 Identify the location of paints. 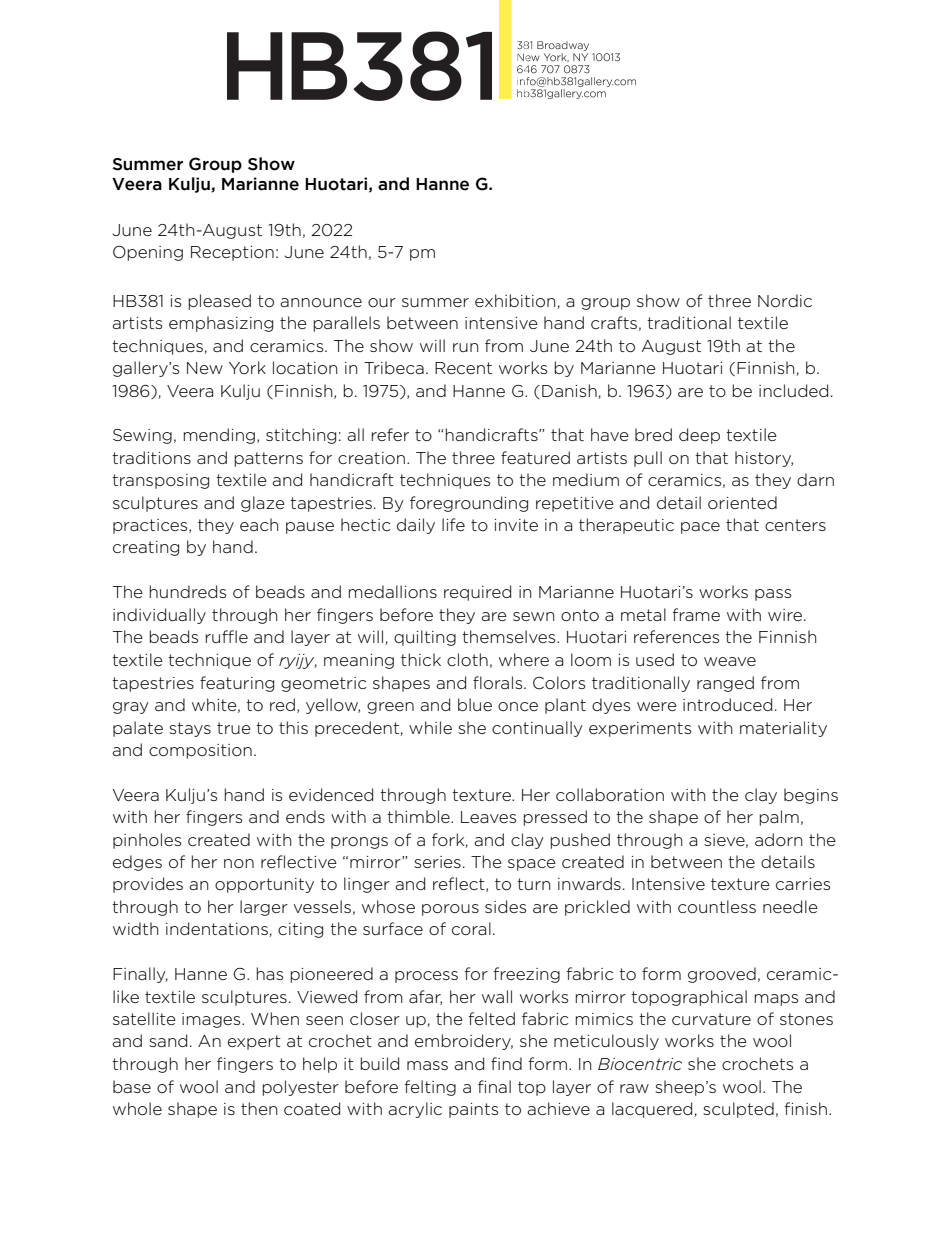
(473, 1110).
